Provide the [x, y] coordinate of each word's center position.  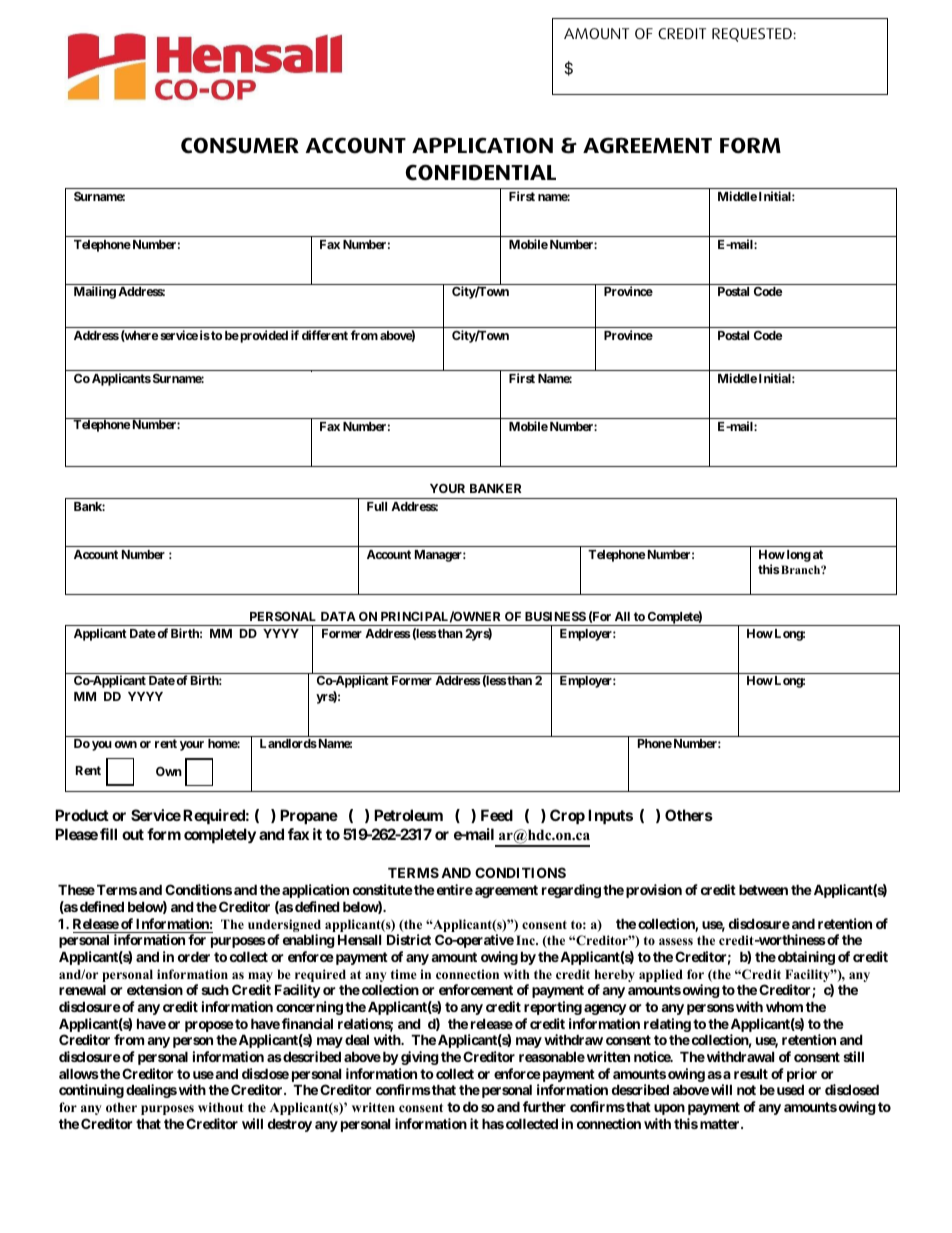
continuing [91, 1091]
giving [420, 1058]
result [751, 1073]
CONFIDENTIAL [480, 172]
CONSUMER [240, 145]
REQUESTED [752, 35]
